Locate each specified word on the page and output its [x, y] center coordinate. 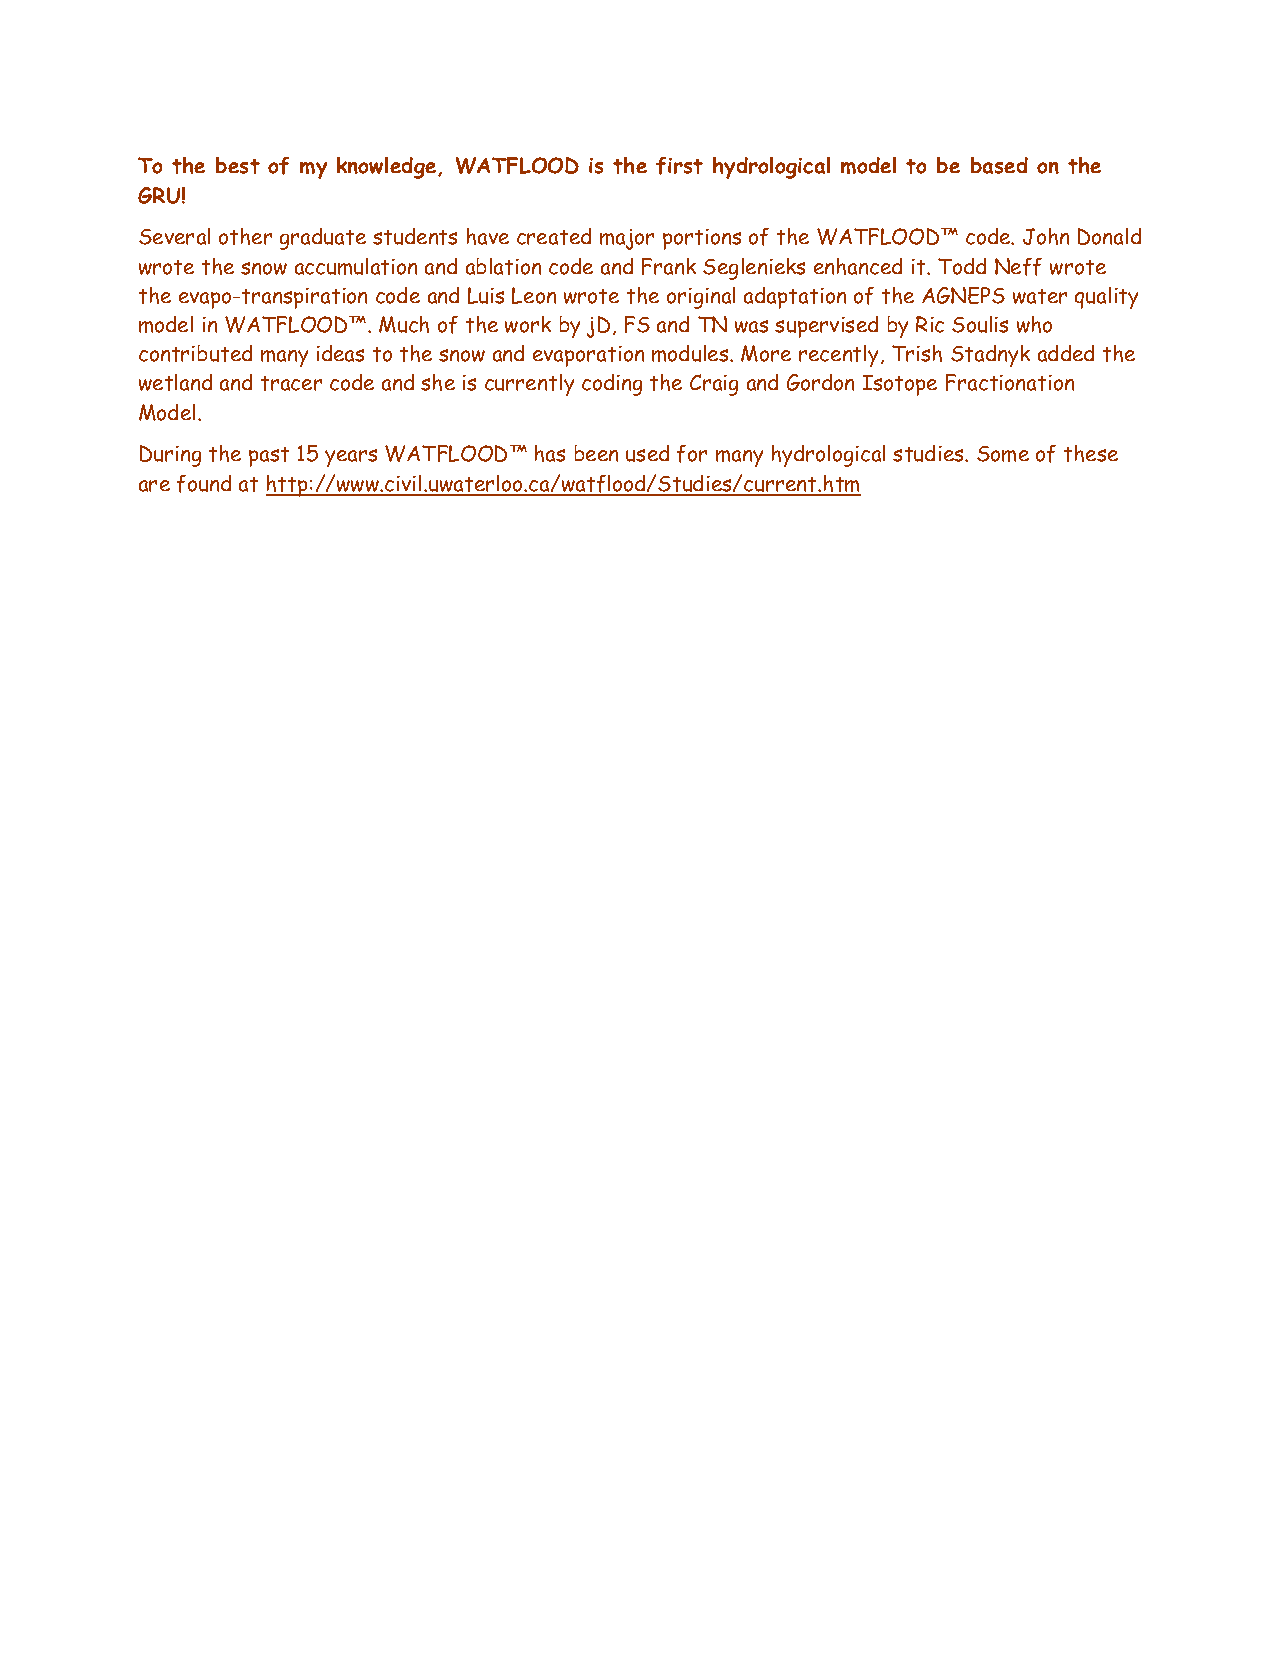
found [204, 484]
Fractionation [1010, 382]
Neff [1018, 267]
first [679, 166]
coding [612, 385]
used [647, 453]
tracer [291, 383]
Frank [669, 266]
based [999, 165]
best [238, 165]
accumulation [356, 266]
